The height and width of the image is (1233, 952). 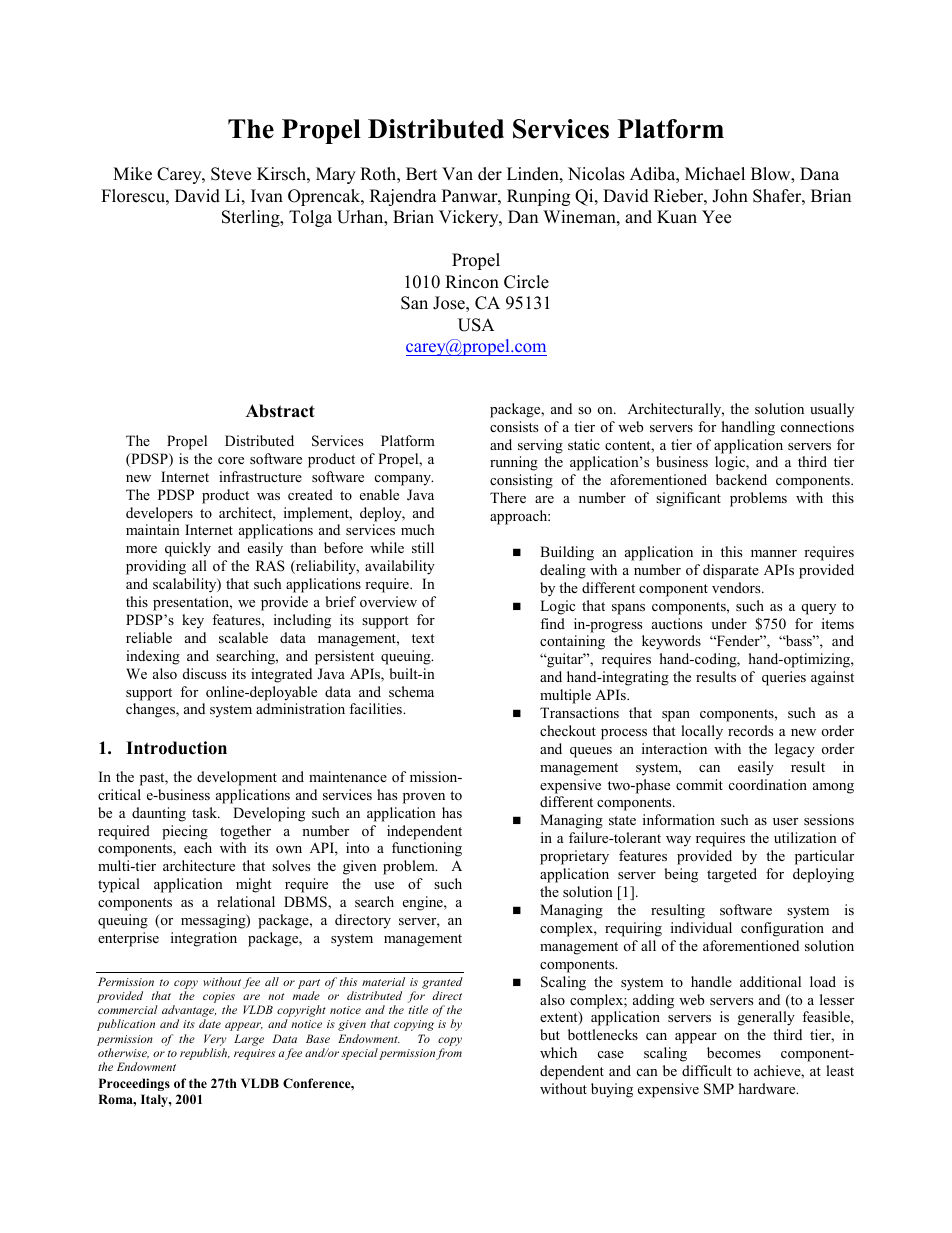 I want to click on under, so click(x=729, y=623).
